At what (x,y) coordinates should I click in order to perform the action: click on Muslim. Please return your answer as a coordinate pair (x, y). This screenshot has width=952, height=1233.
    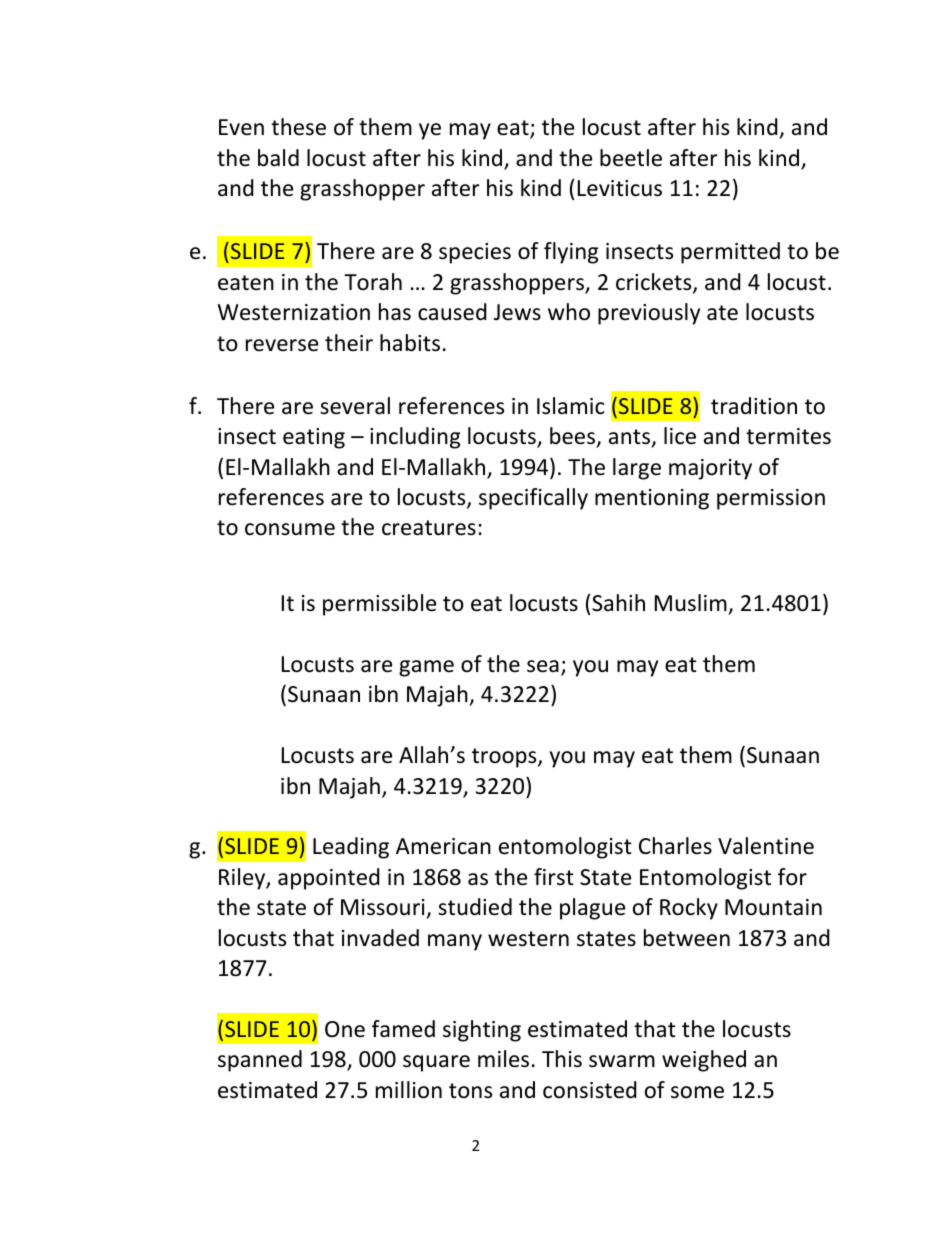
    Looking at the image, I should click on (691, 603).
